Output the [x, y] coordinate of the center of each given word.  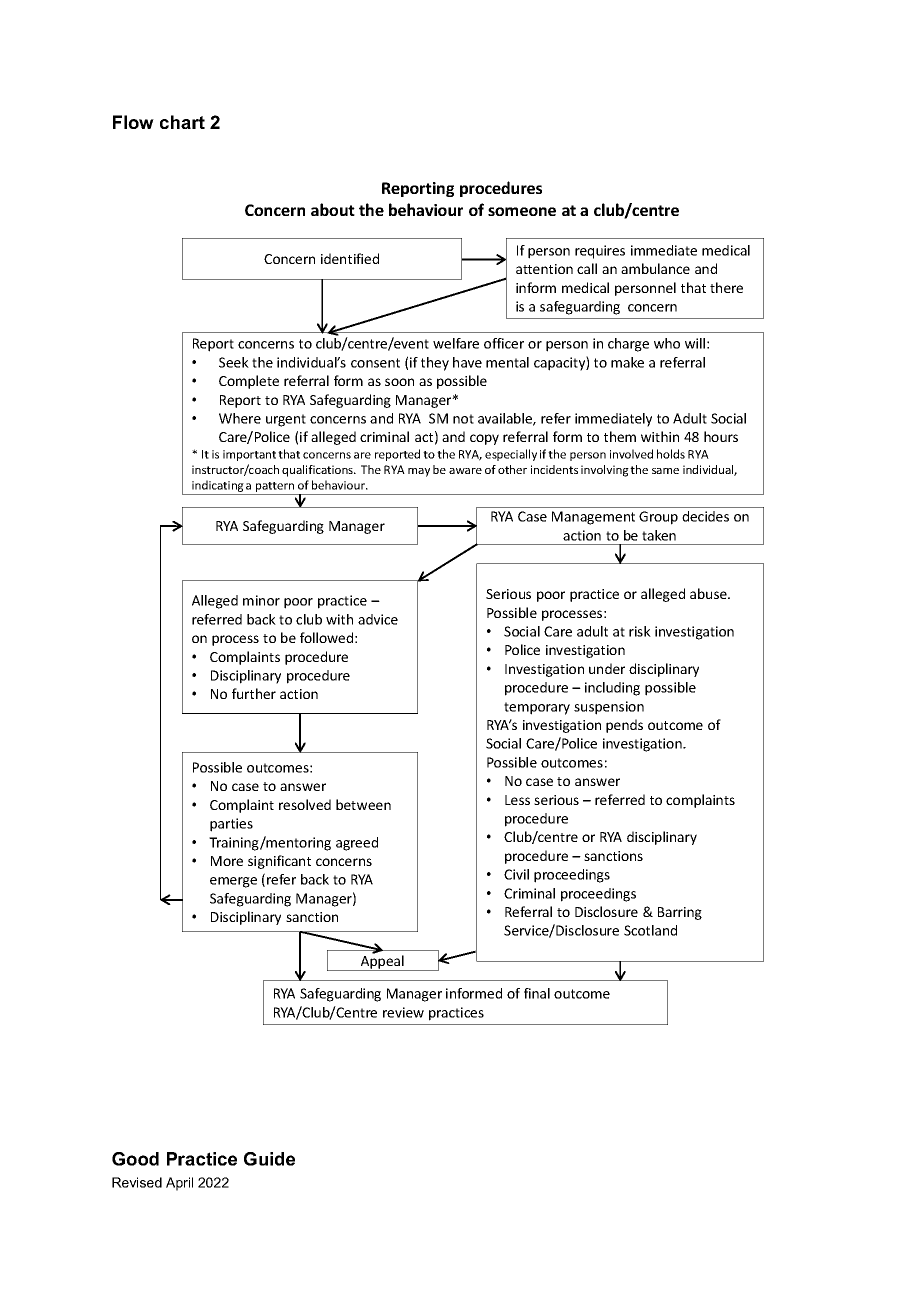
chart [182, 122]
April [179, 1184]
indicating [218, 487]
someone [522, 211]
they [435, 364]
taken [659, 535]
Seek [234, 362]
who [667, 343]
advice [378, 619]
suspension [609, 708]
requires [600, 252]
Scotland [650, 930]
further [254, 693]
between [363, 804]
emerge [233, 882]
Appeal [382, 962]
